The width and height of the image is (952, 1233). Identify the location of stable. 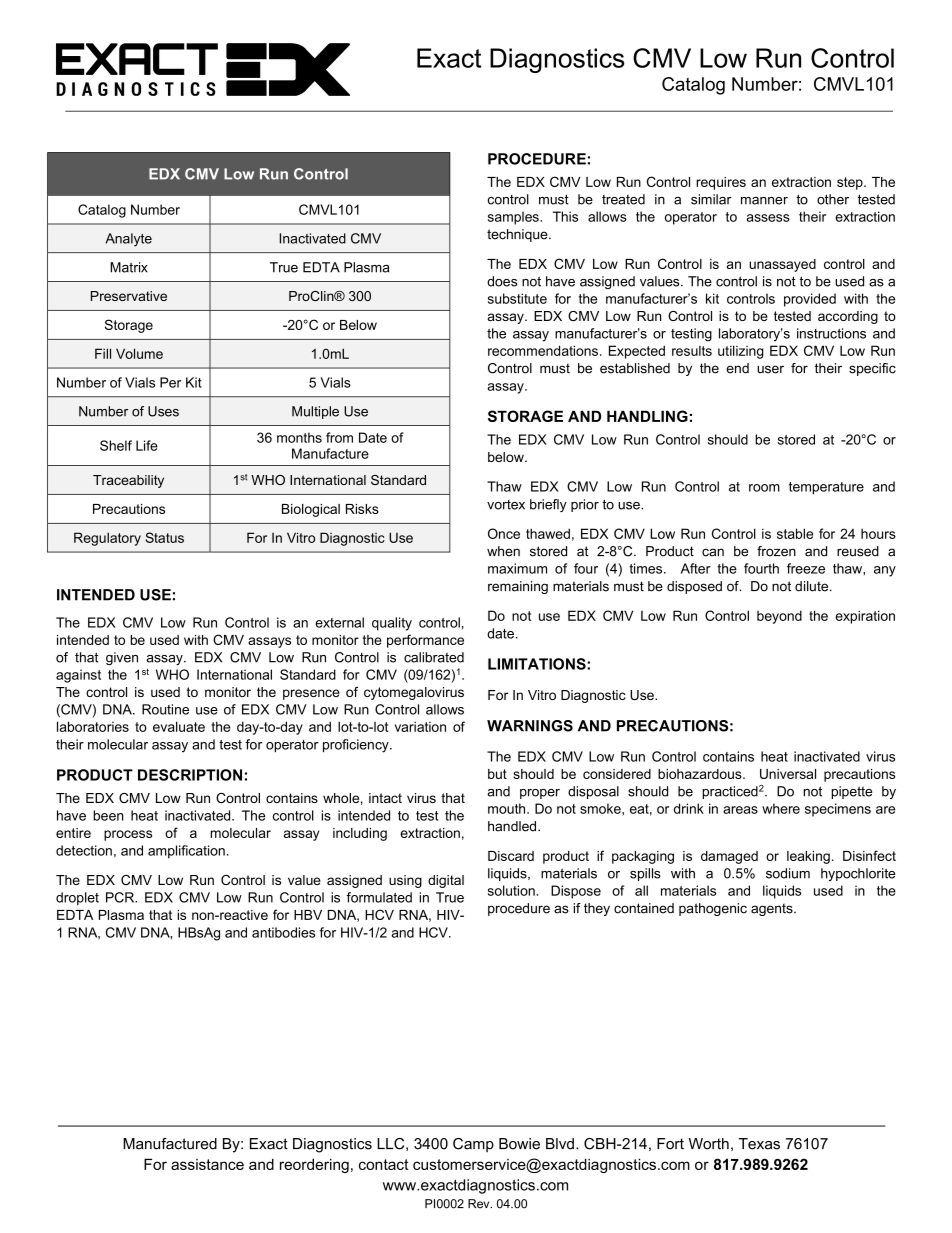
(795, 533).
